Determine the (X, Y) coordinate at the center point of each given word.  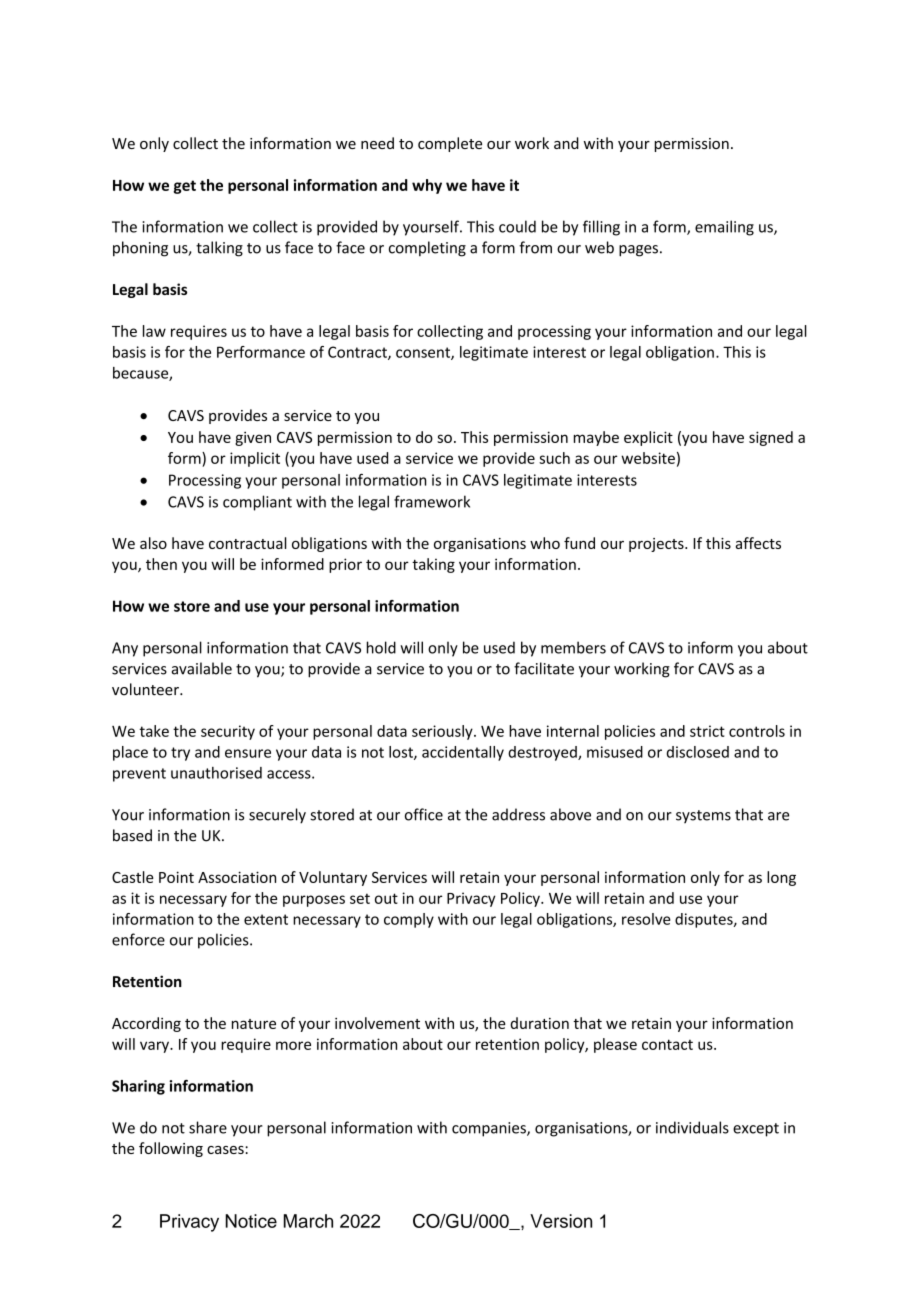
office (424, 814)
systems (703, 816)
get (184, 187)
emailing (724, 228)
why (427, 186)
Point (176, 877)
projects (657, 545)
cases (226, 1150)
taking (433, 565)
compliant (257, 503)
